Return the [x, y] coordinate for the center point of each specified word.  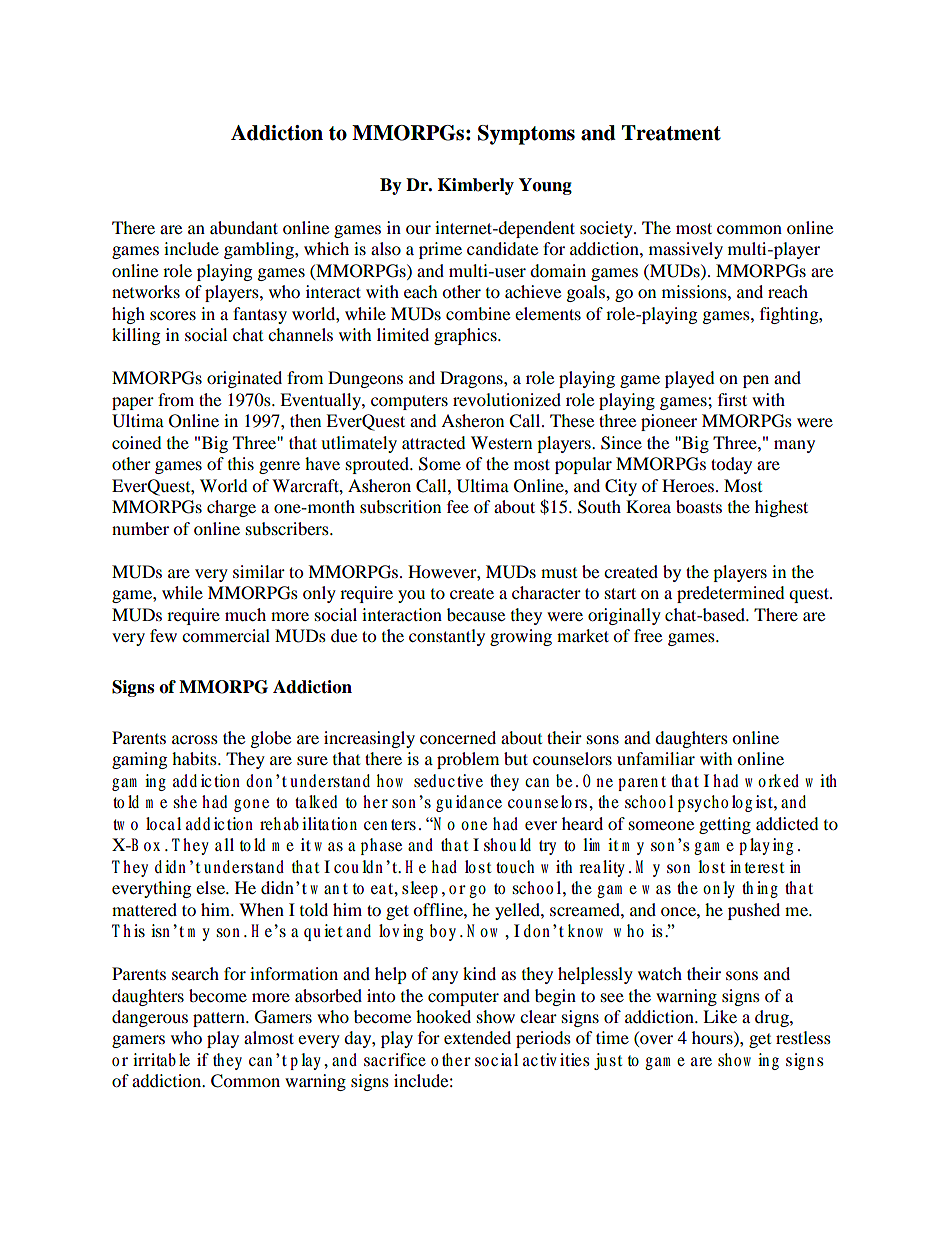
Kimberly [476, 186]
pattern [220, 1019]
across [195, 739]
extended [477, 1037]
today [731, 465]
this [241, 463]
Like [720, 1016]
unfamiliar [656, 758]
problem [468, 760]
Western [501, 442]
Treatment [671, 133]
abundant [244, 227]
